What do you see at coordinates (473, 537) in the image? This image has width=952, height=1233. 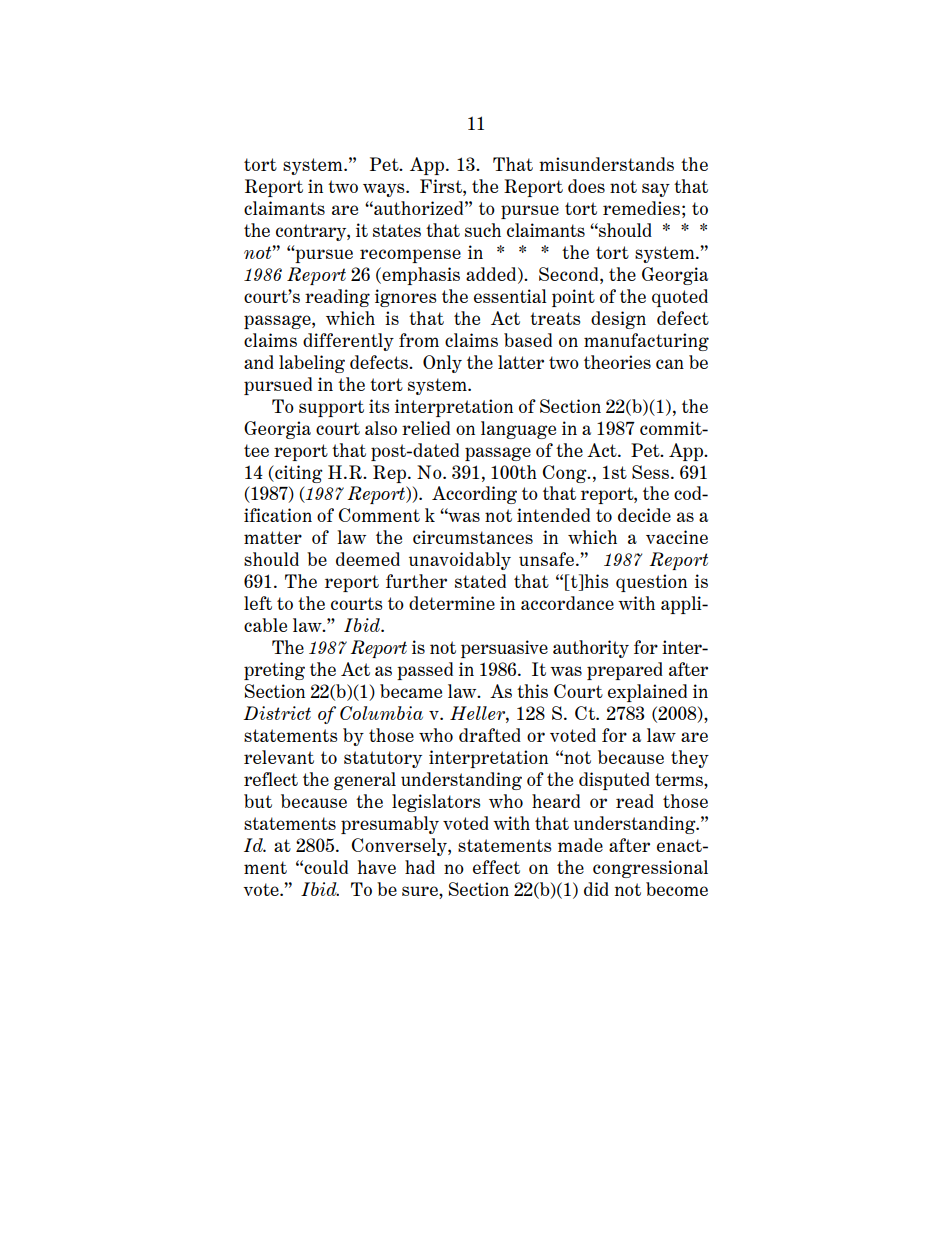 I see `circumstances` at bounding box center [473, 537].
